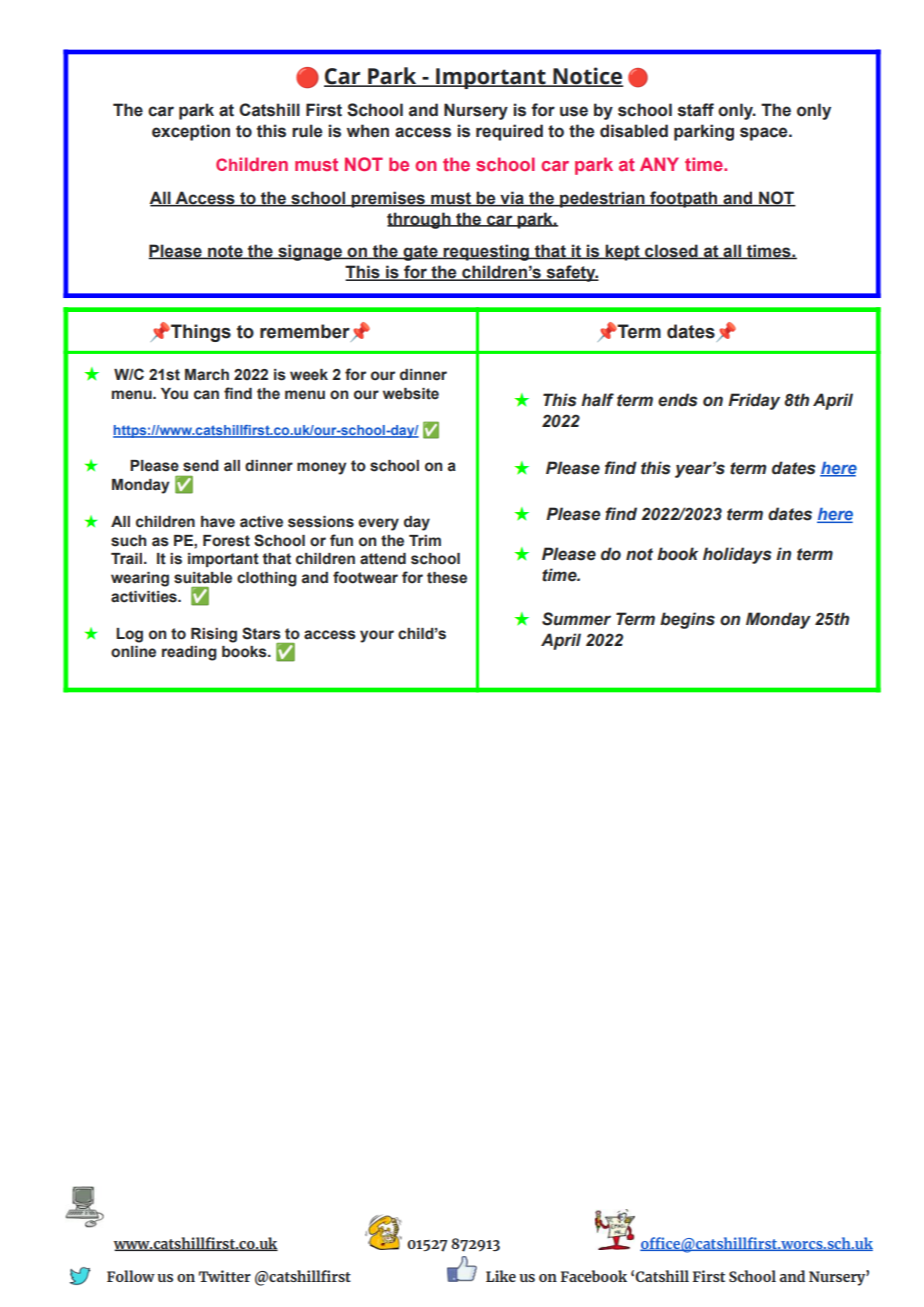  What do you see at coordinates (696, 110) in the page?
I see `staff` at bounding box center [696, 110].
